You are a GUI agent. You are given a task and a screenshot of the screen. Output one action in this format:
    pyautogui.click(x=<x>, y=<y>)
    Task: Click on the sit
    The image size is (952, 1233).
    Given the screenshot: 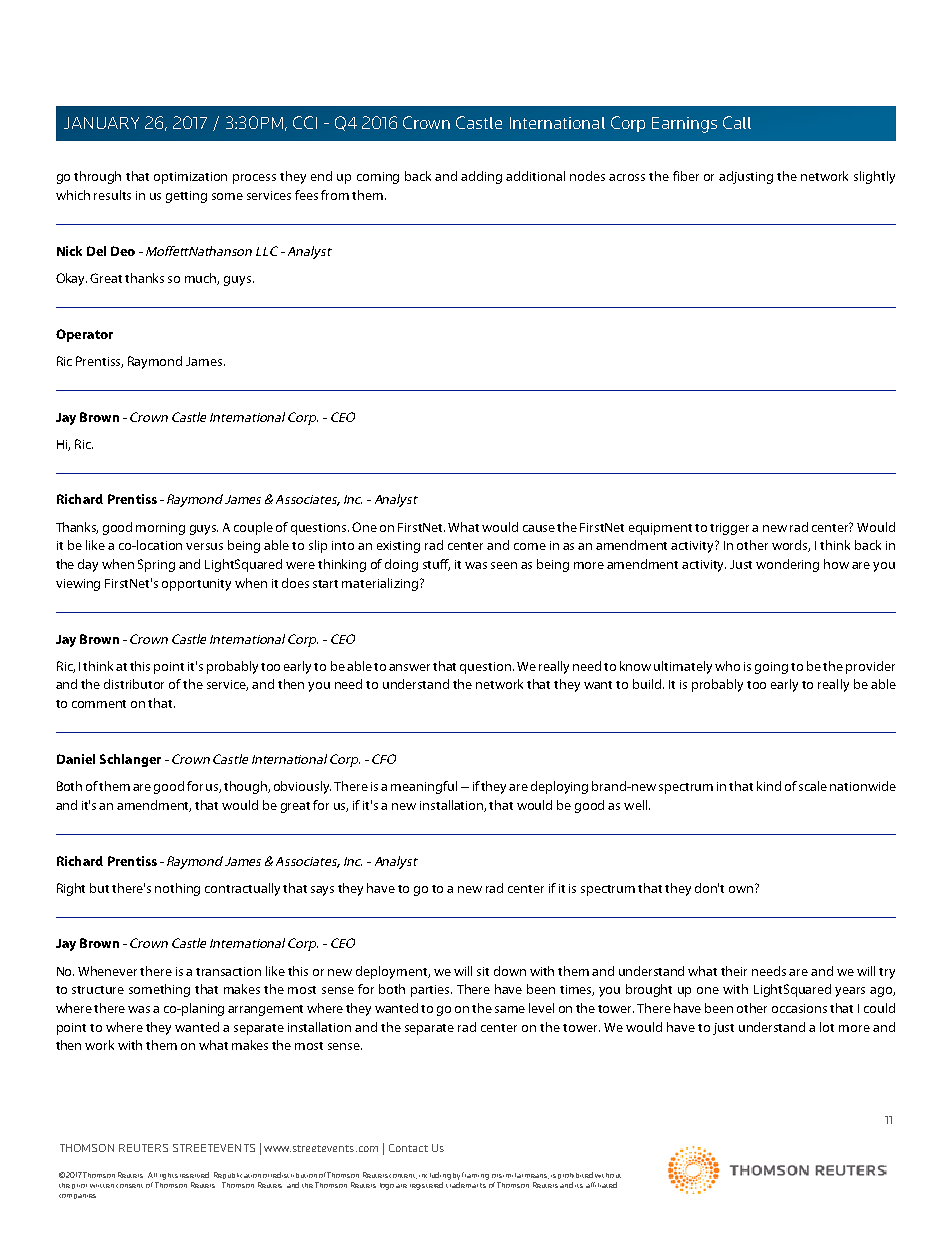 What is the action you would take?
    pyautogui.click(x=483, y=971)
